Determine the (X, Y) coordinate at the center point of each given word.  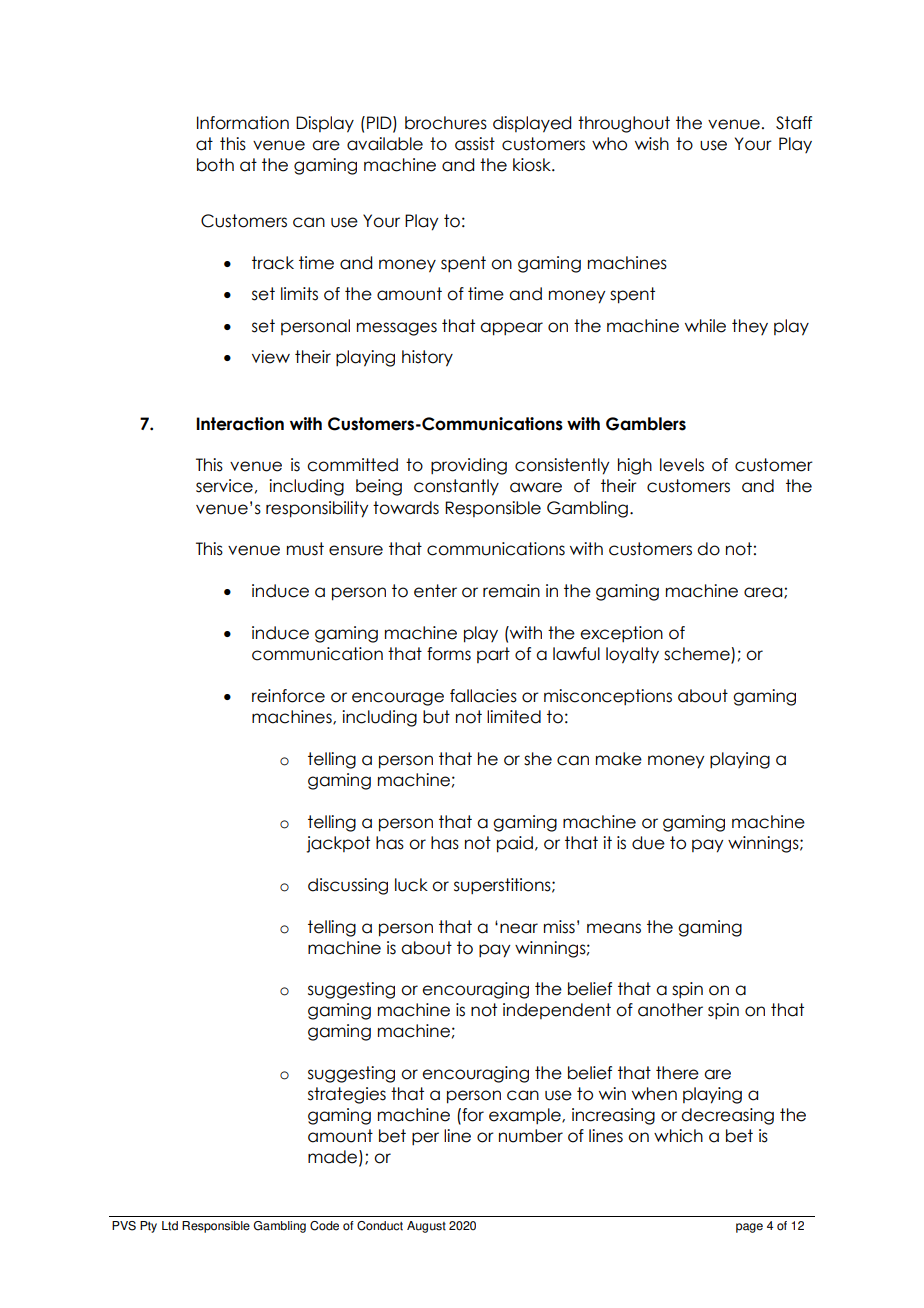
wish (652, 144)
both (215, 165)
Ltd (170, 1226)
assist (475, 144)
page (749, 1228)
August (426, 1227)
